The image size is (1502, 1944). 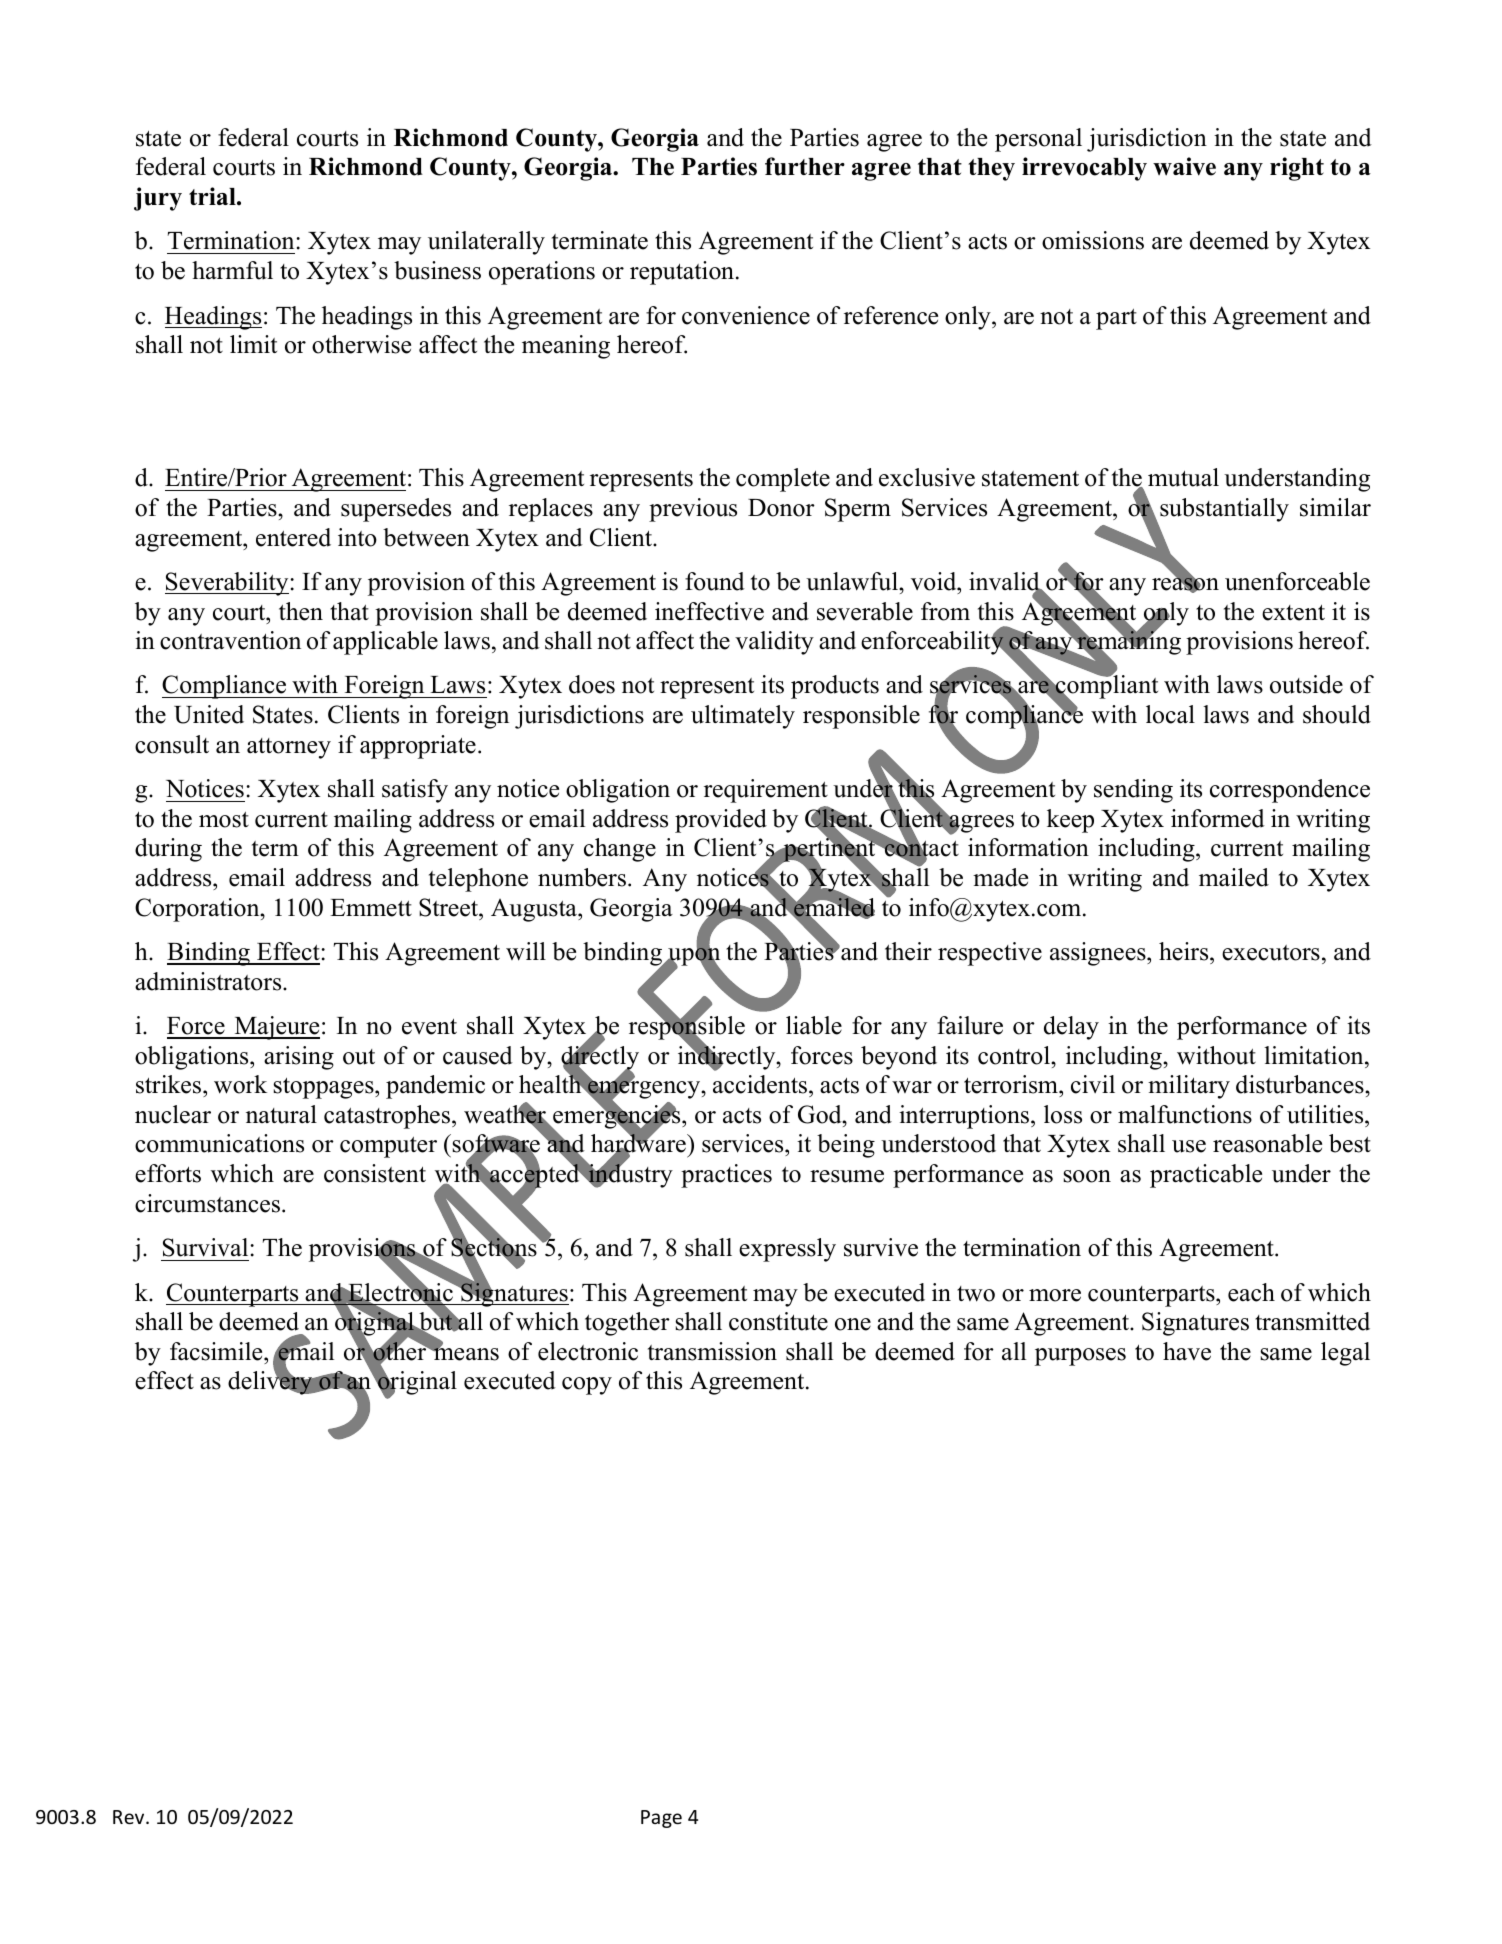 What do you see at coordinates (783, 480) in the screenshot?
I see `complete` at bounding box center [783, 480].
